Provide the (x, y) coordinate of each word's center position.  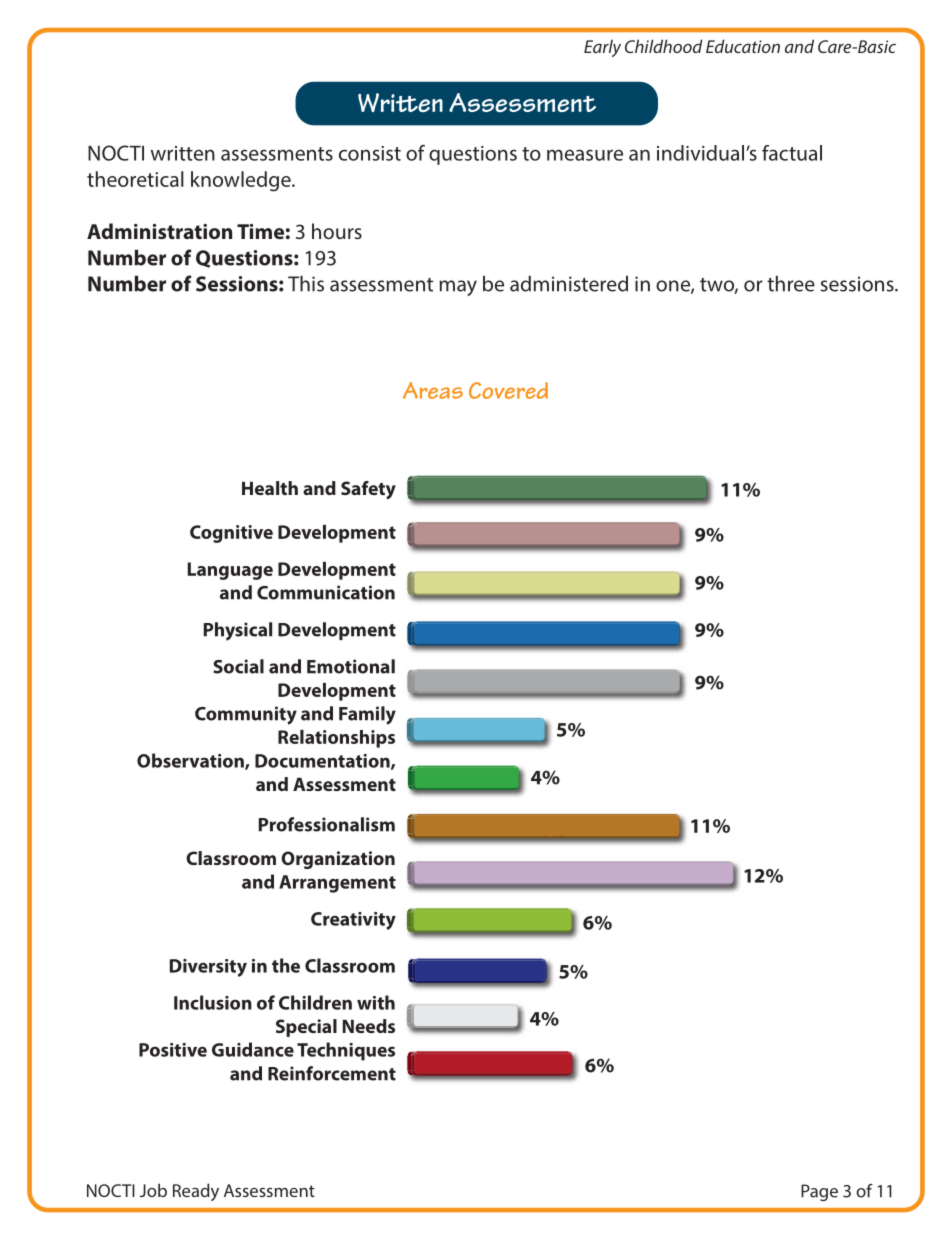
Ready (196, 1192)
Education (743, 46)
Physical (238, 631)
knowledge (242, 181)
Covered (508, 390)
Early (602, 48)
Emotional (351, 666)
